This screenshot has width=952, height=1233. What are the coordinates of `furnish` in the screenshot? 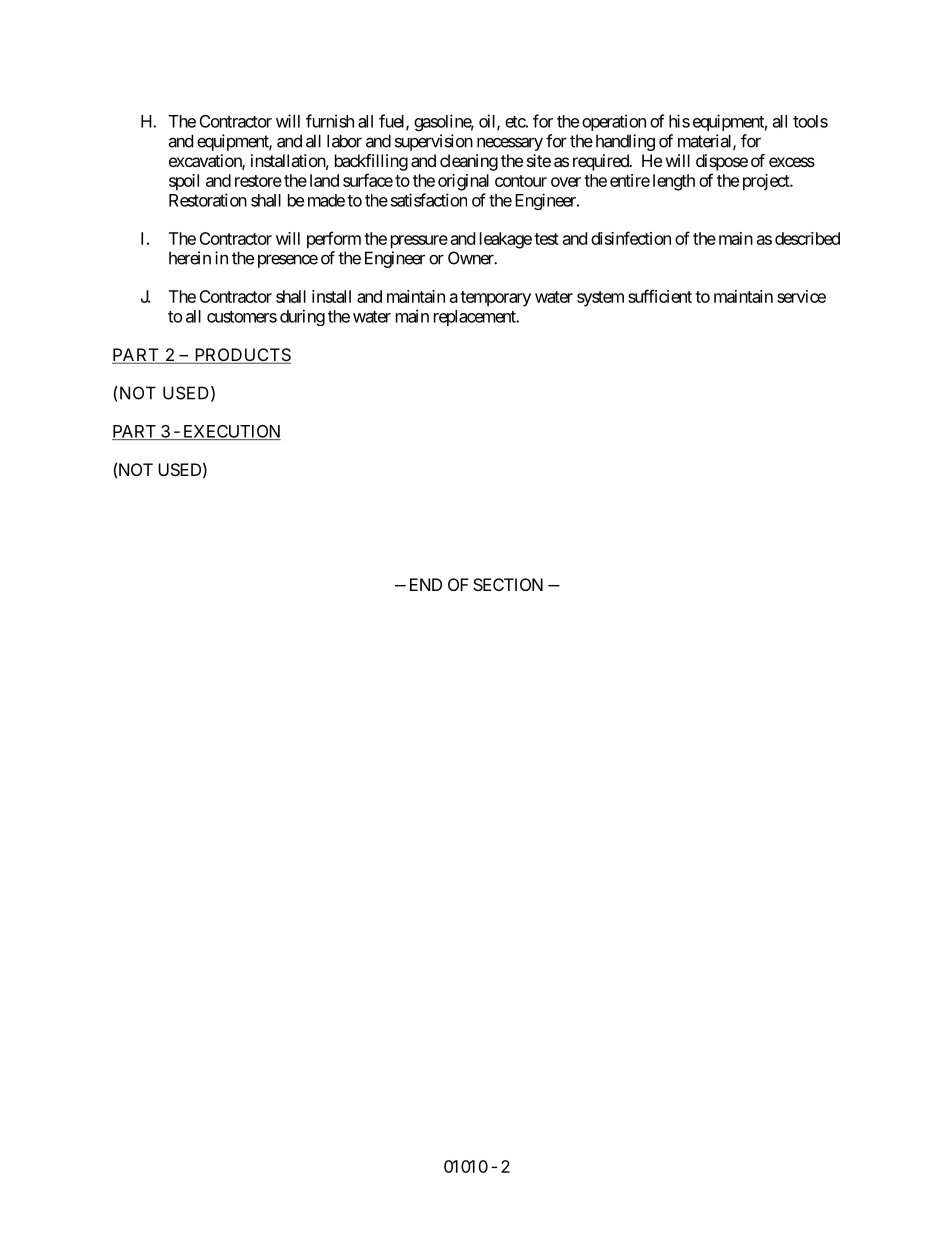 It's located at (330, 121).
